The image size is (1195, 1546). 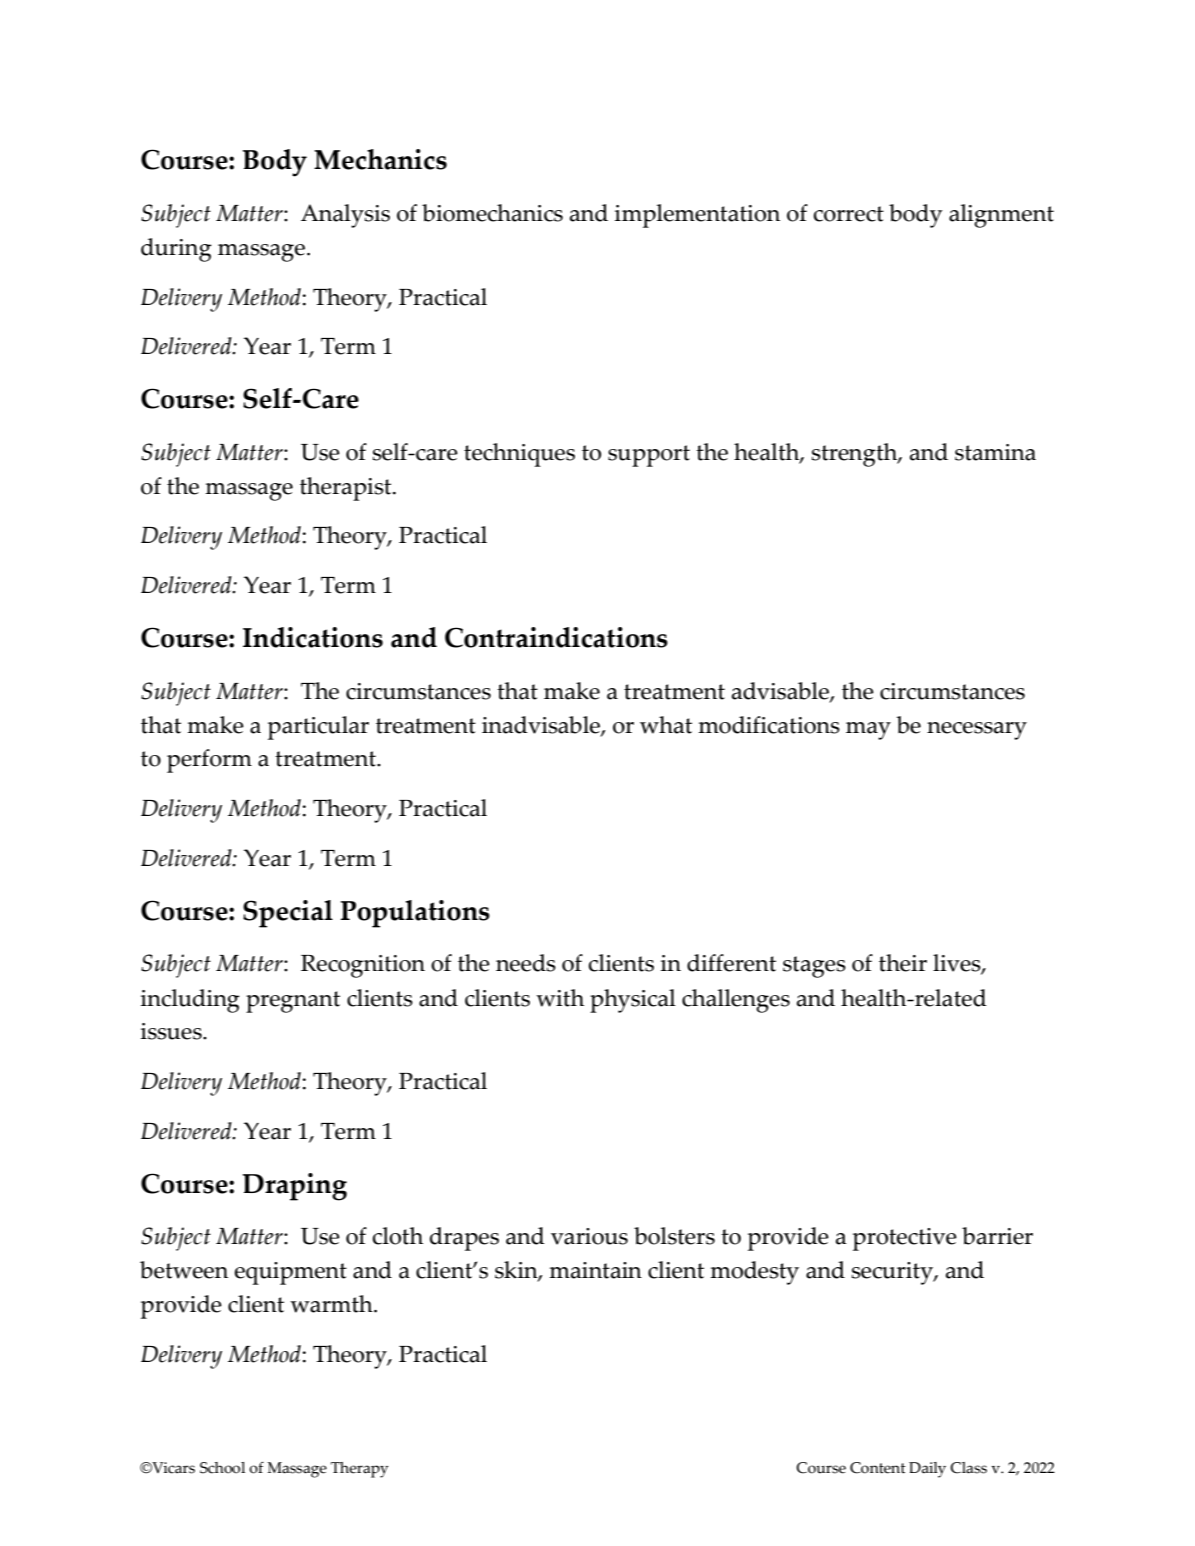 What do you see at coordinates (526, 963) in the screenshot?
I see `needs` at bounding box center [526, 963].
